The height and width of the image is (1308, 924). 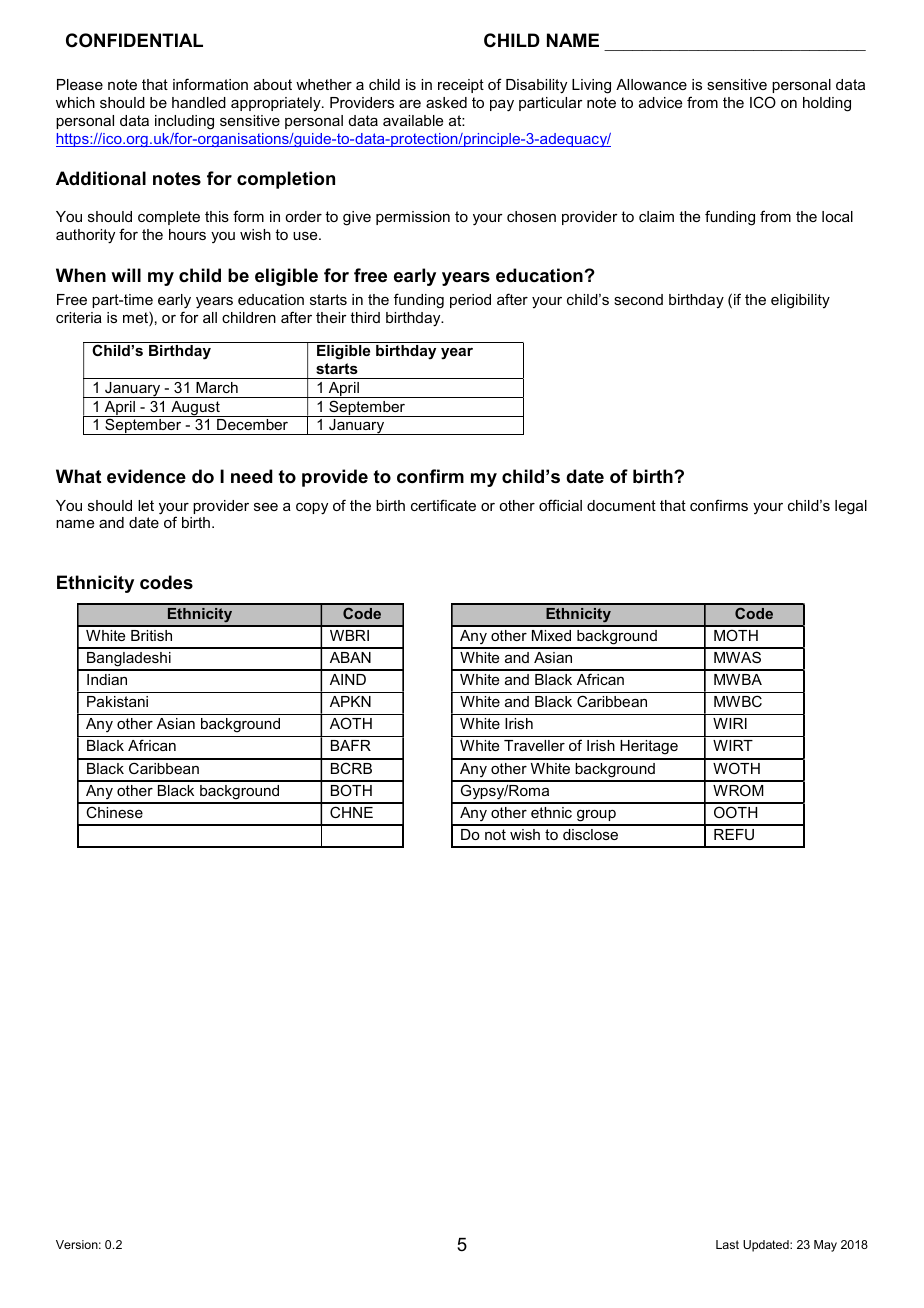 What do you see at coordinates (470, 301) in the image?
I see `period` at bounding box center [470, 301].
